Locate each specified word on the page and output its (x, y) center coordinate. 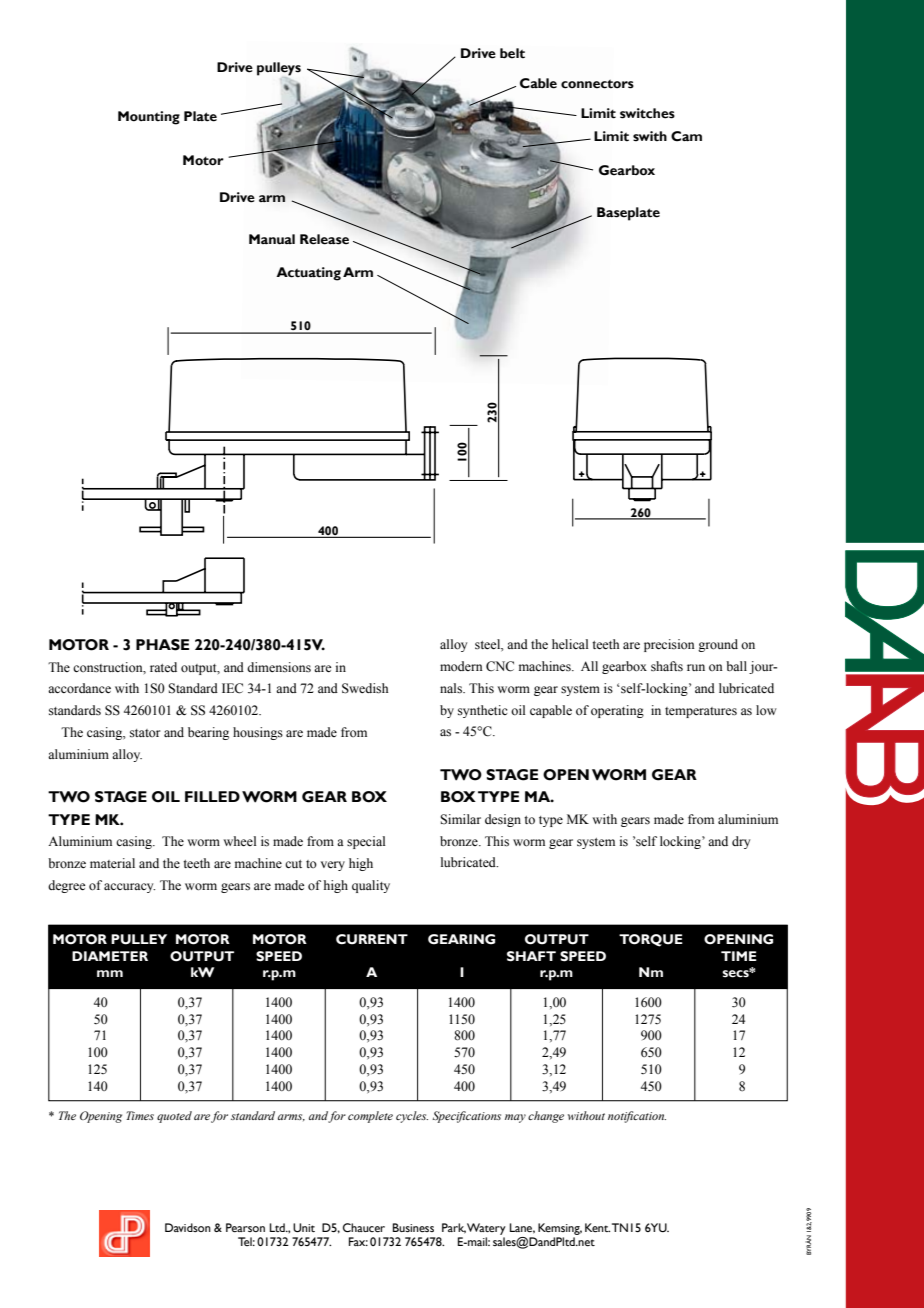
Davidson (188, 1227)
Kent (597, 1227)
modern (461, 666)
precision (669, 645)
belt (512, 53)
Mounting (149, 118)
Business (413, 1227)
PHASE (162, 645)
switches (647, 113)
